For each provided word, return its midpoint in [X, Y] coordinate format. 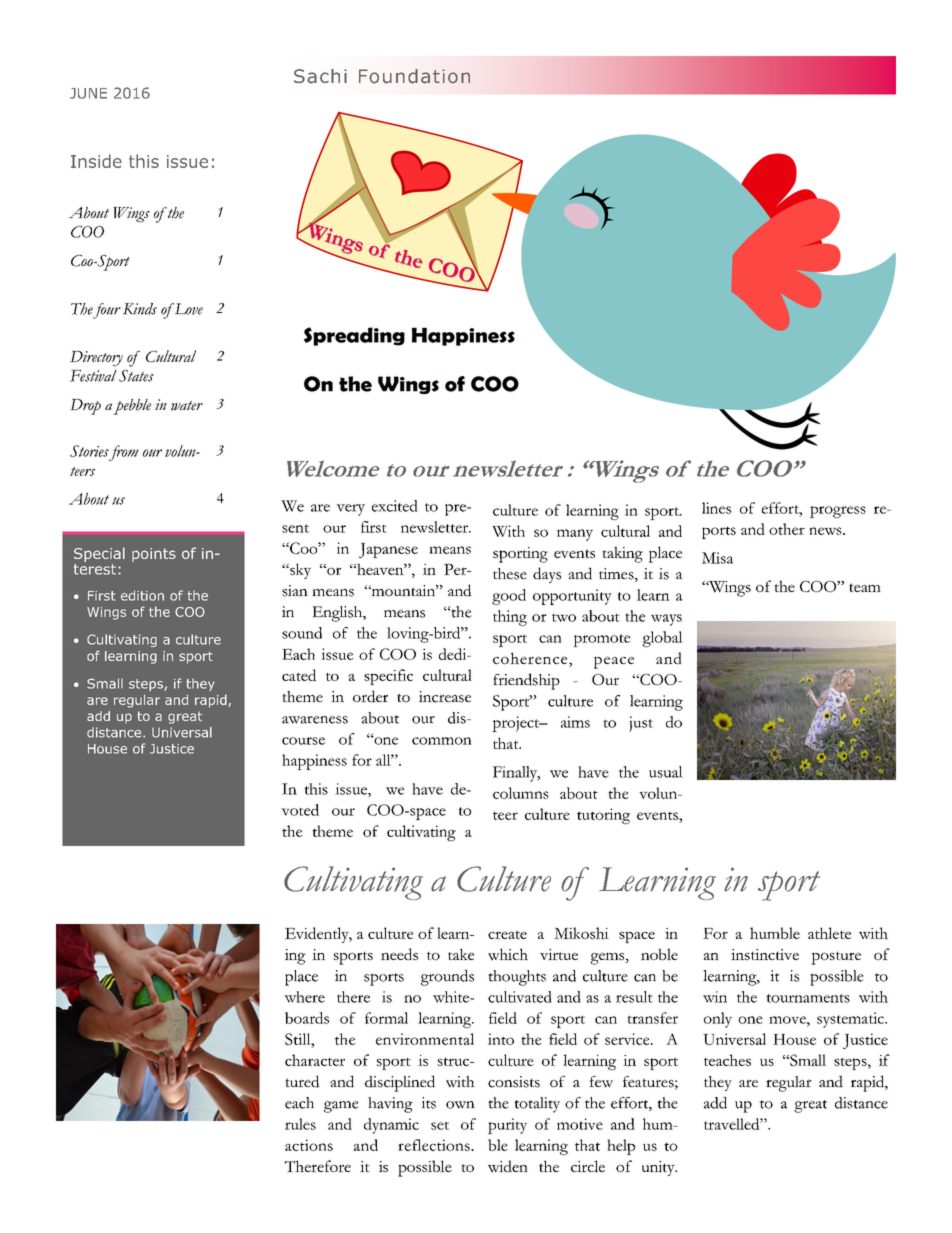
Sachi [320, 76]
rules [300, 1124]
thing [510, 618]
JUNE [88, 93]
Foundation [414, 76]
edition [142, 595]
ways [666, 620]
